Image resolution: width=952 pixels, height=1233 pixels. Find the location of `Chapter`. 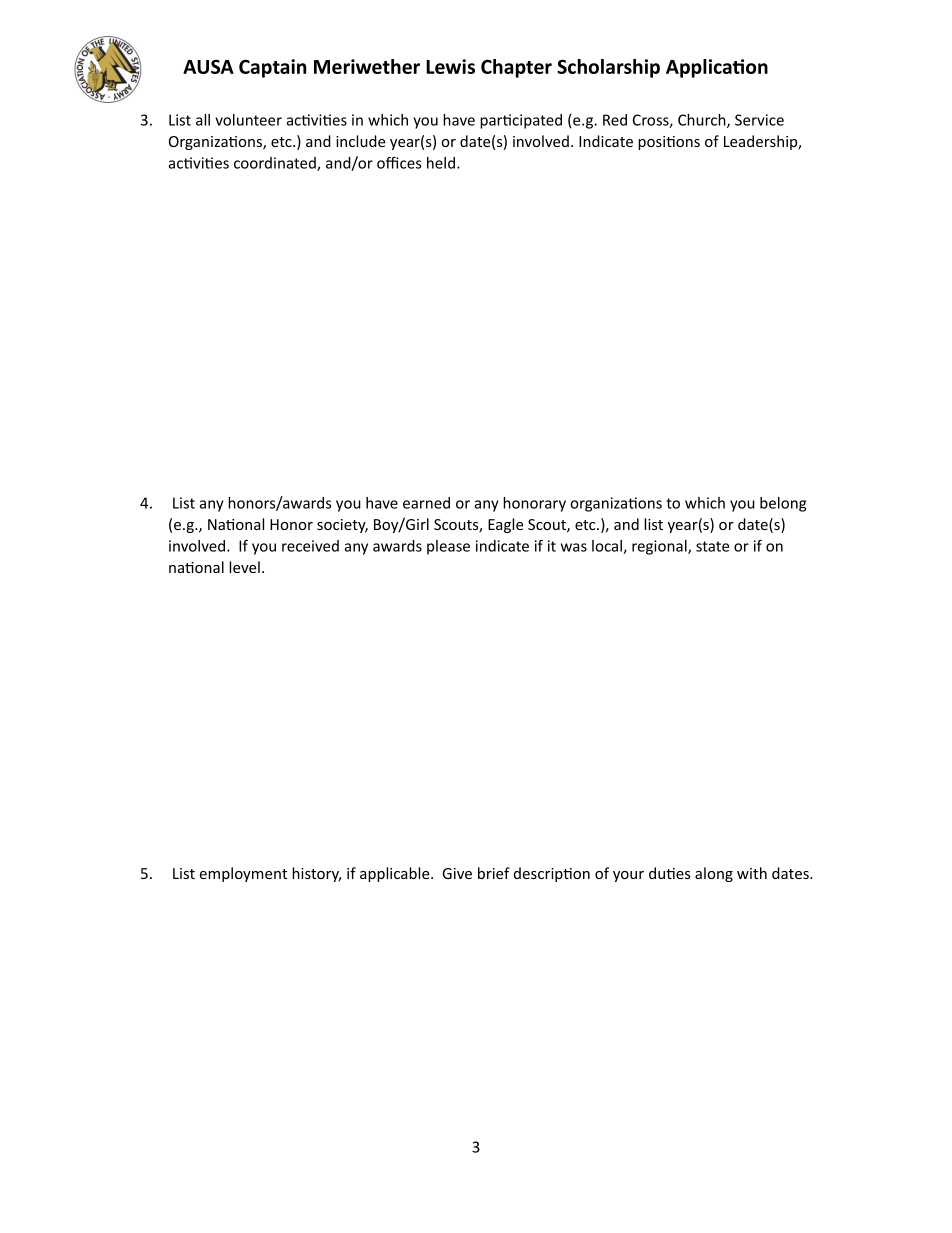

Chapter is located at coordinates (516, 68).
